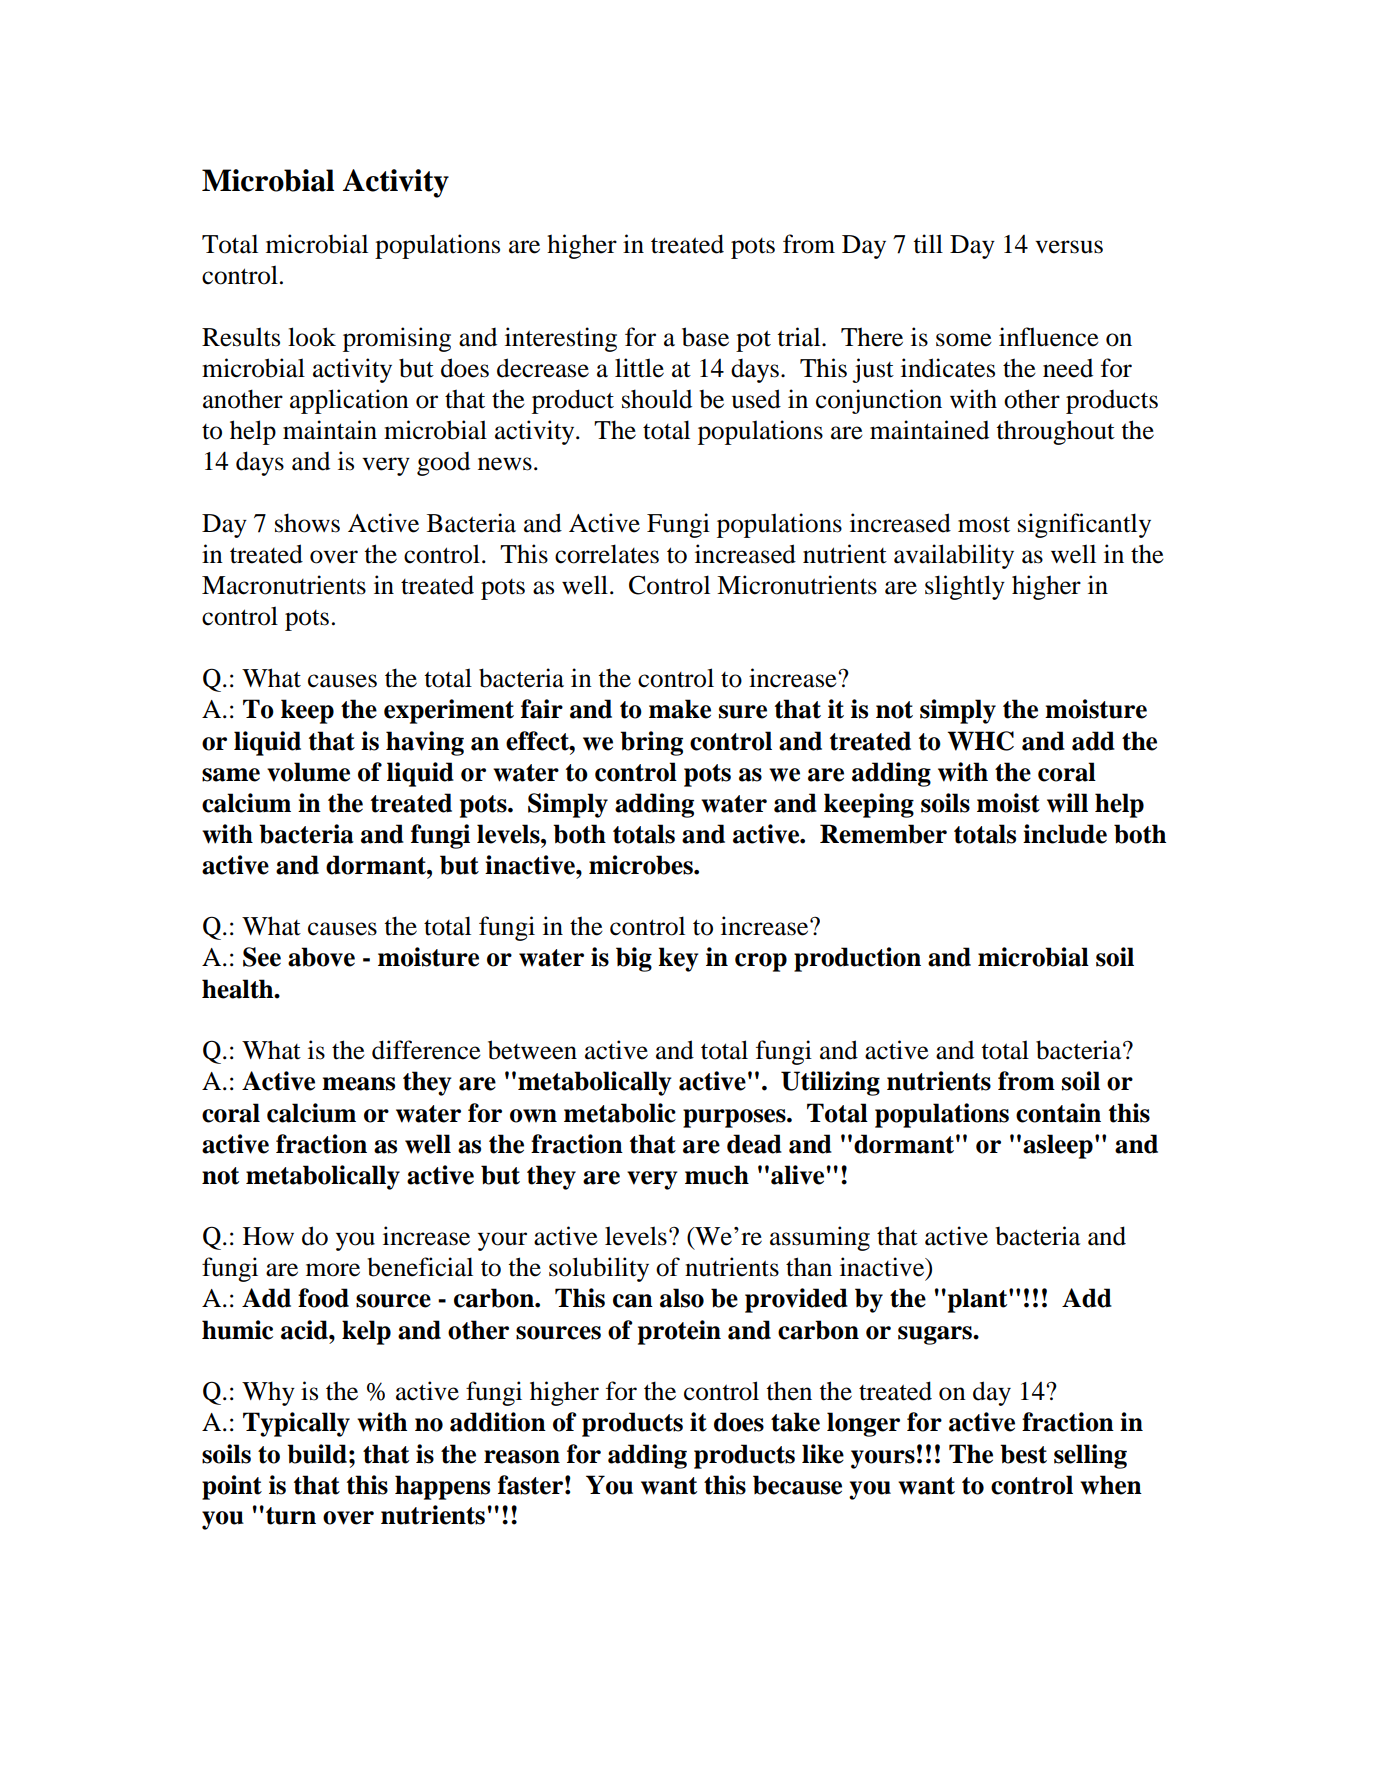  Describe the element at coordinates (312, 337) in the screenshot. I see `look` at that location.
